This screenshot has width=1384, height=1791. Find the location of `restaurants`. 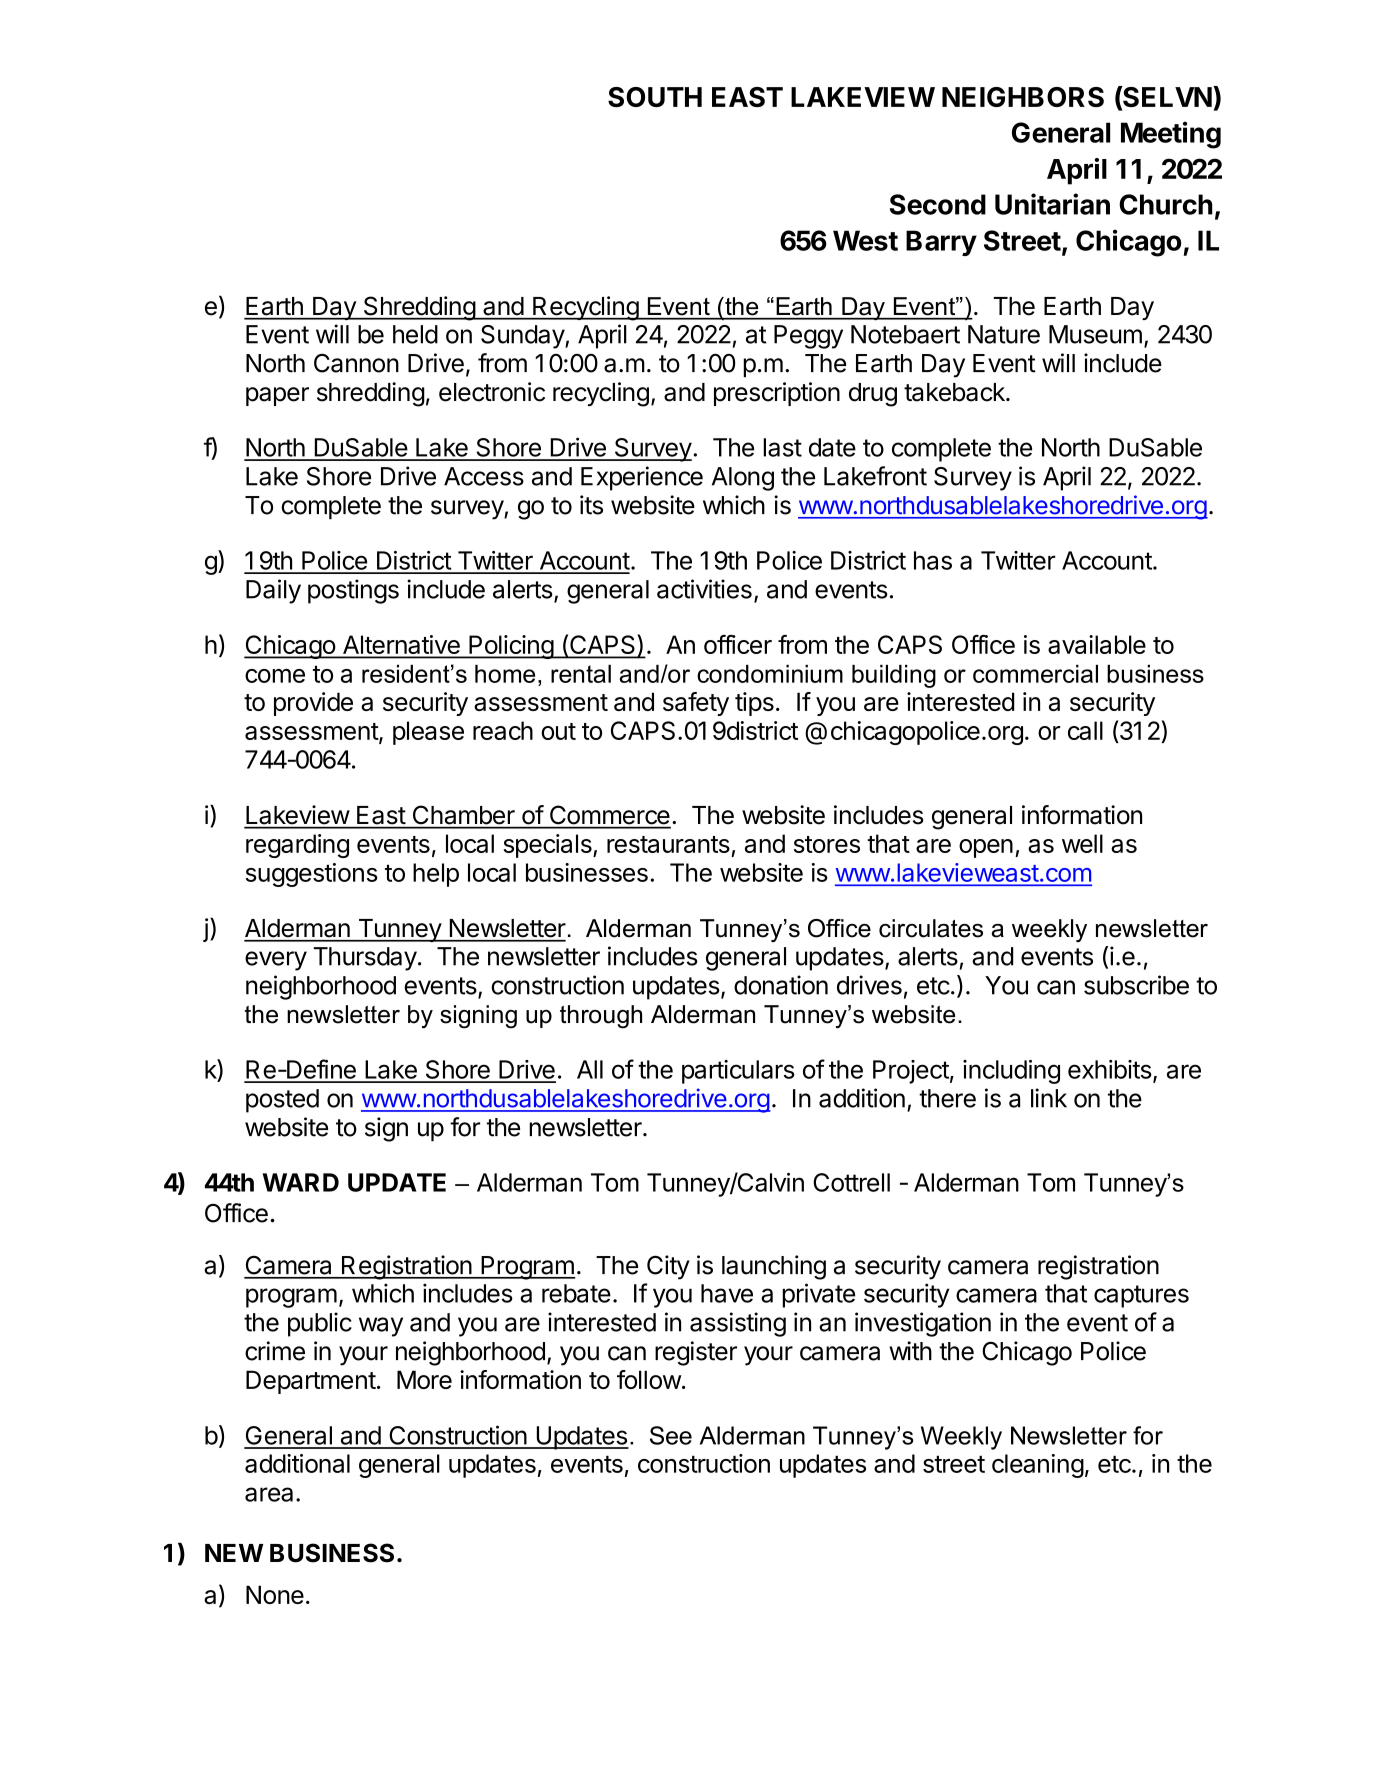

restaurants is located at coordinates (668, 844).
